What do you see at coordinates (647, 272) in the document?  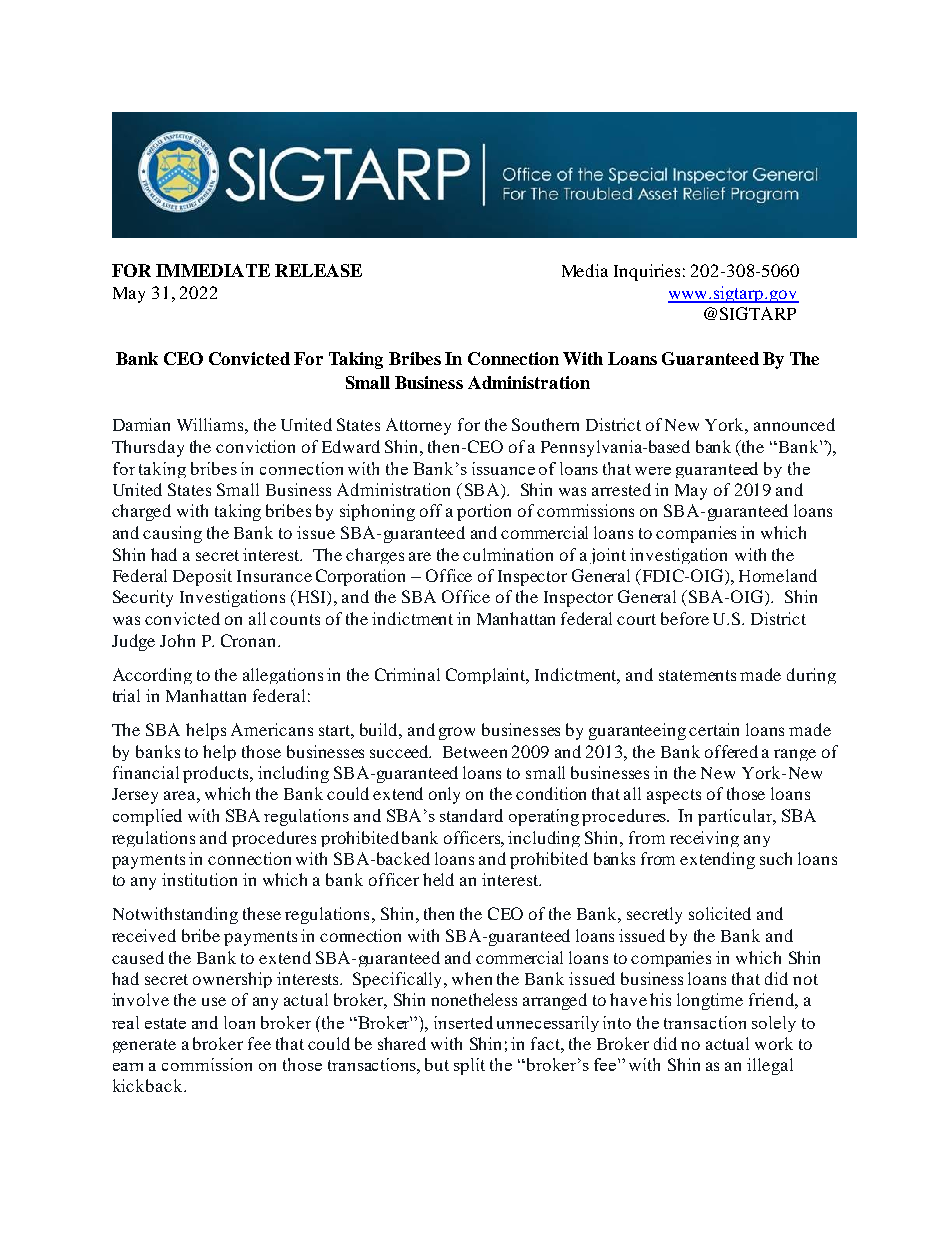 I see `Inquiries` at bounding box center [647, 272].
